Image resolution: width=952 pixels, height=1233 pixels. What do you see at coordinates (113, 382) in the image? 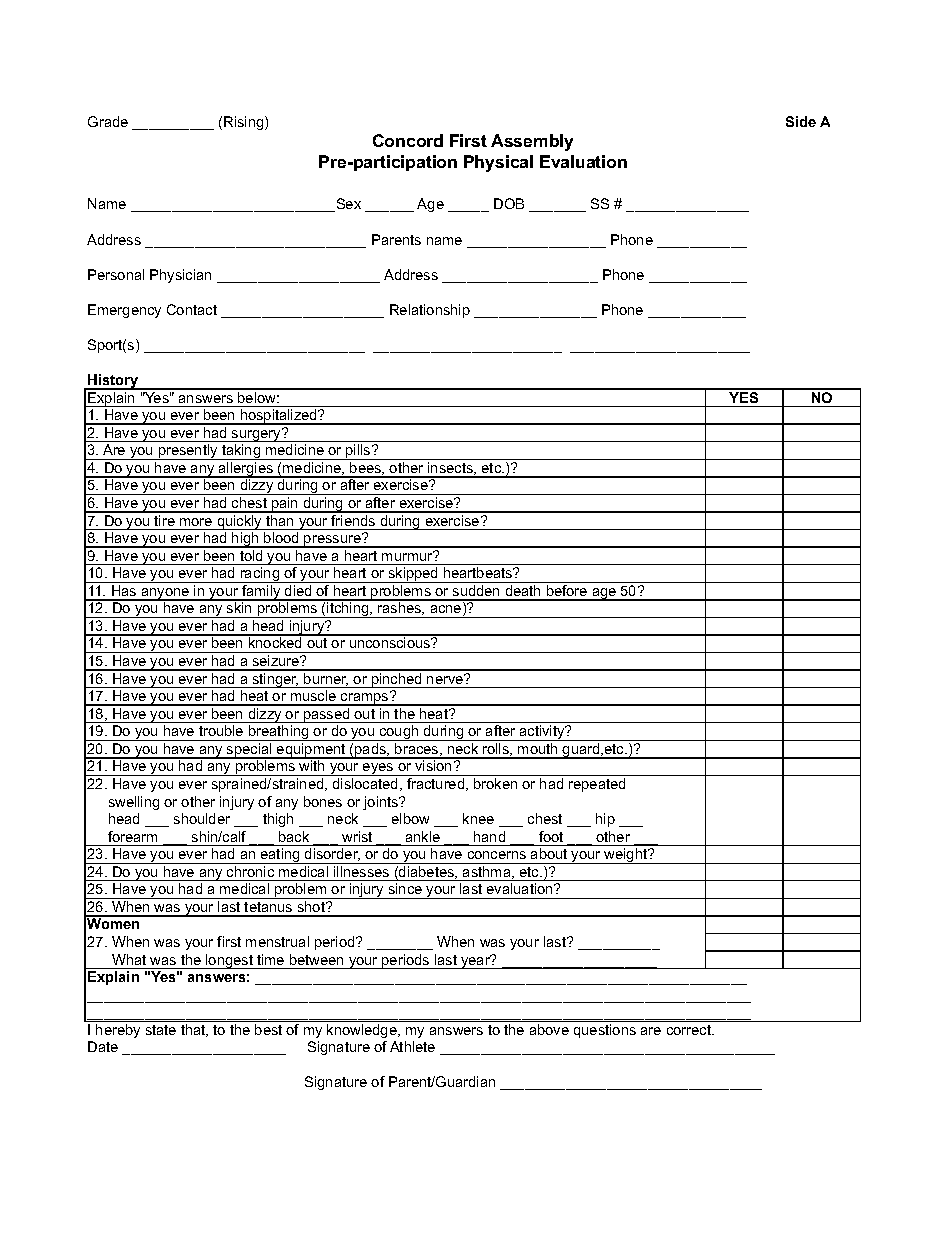
I see `History` at bounding box center [113, 382].
